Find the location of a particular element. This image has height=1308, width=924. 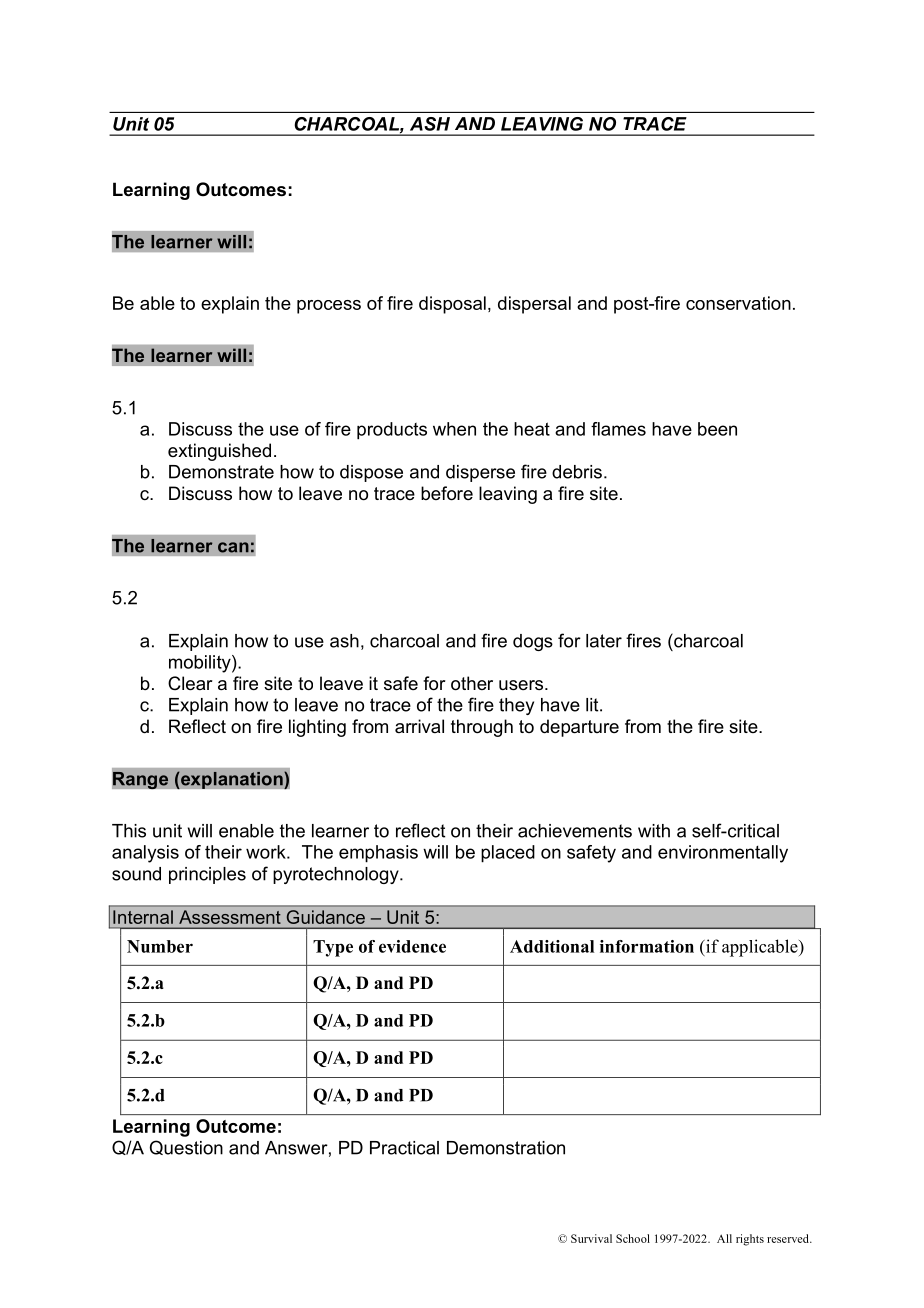

Question is located at coordinates (186, 1147).
